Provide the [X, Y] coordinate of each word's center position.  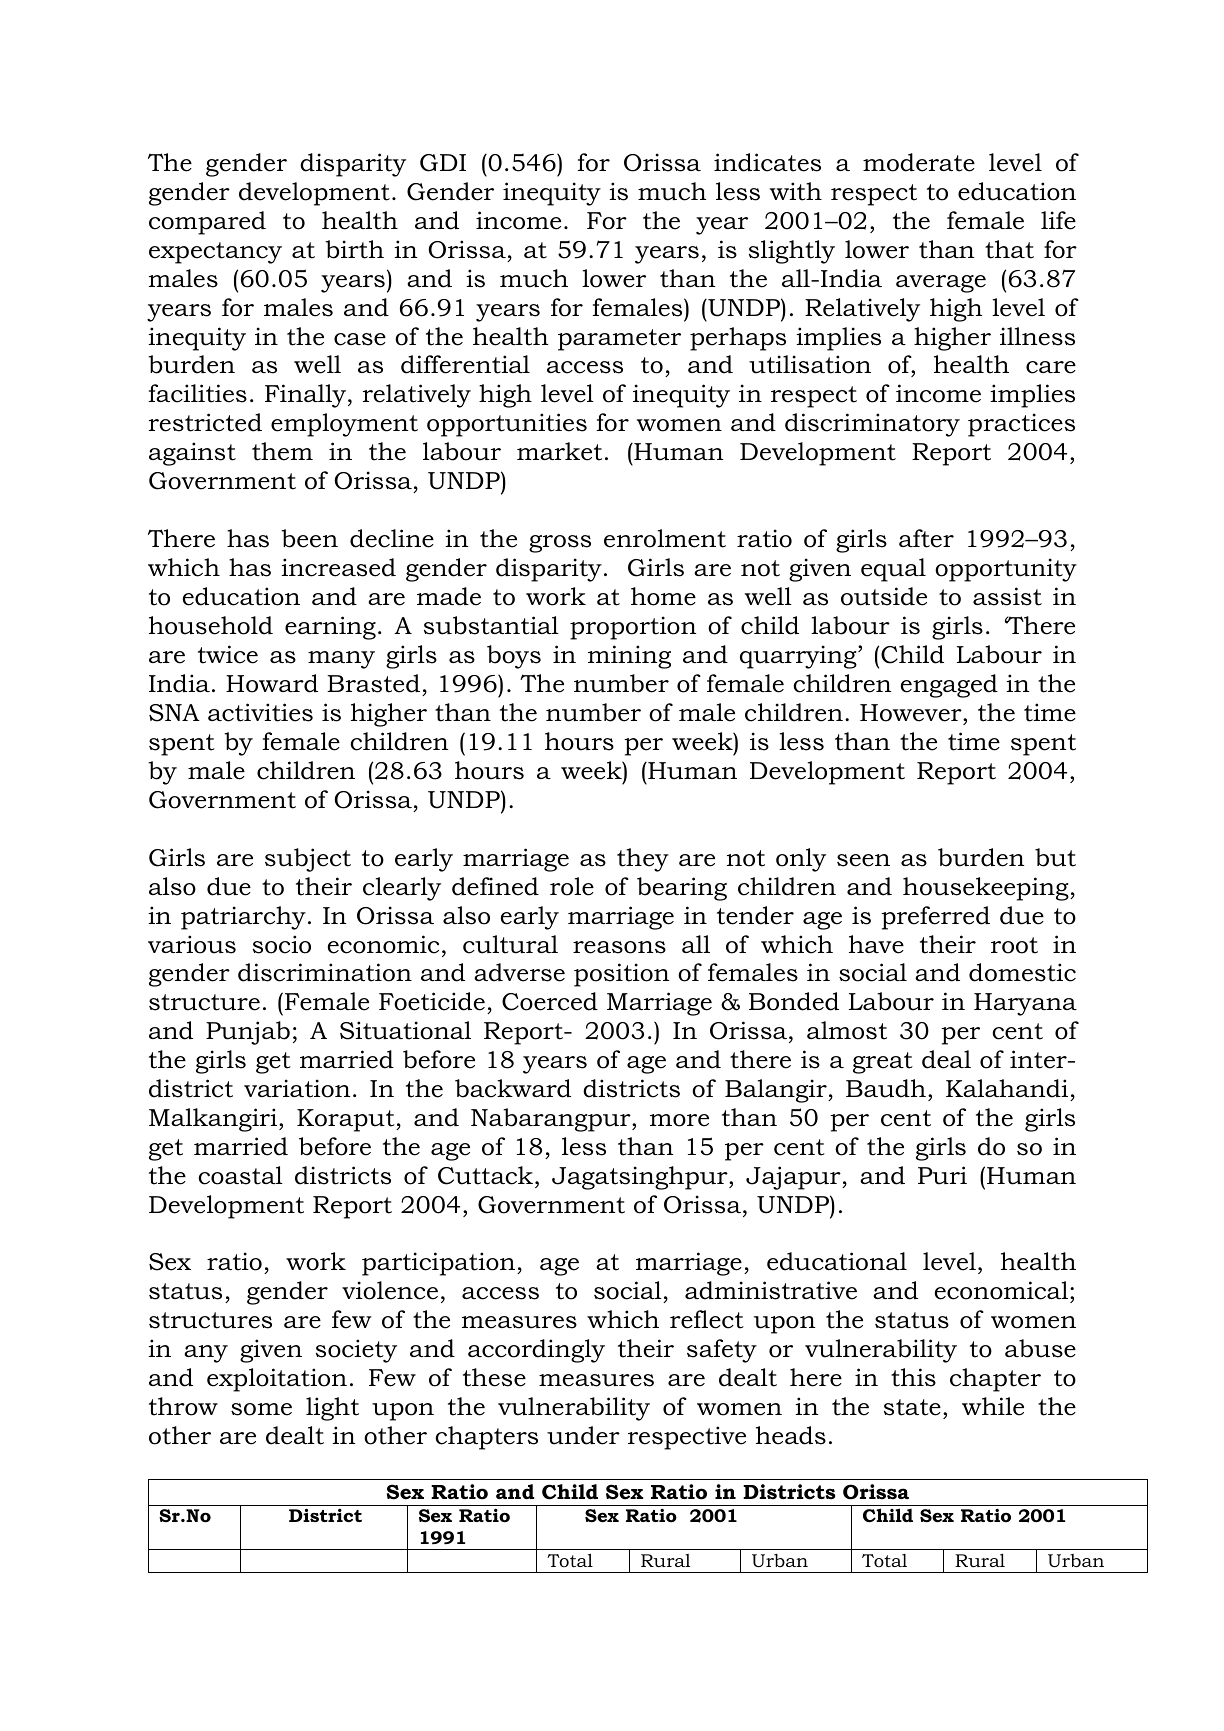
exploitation [277, 1380]
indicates [767, 162]
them [282, 451]
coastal [240, 1175]
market [559, 451]
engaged [949, 686]
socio [282, 944]
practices [1021, 425]
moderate [919, 162]
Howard [272, 683]
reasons [619, 947]
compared [207, 223]
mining [629, 657]
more [679, 1120]
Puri [942, 1175]
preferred [935, 918]
